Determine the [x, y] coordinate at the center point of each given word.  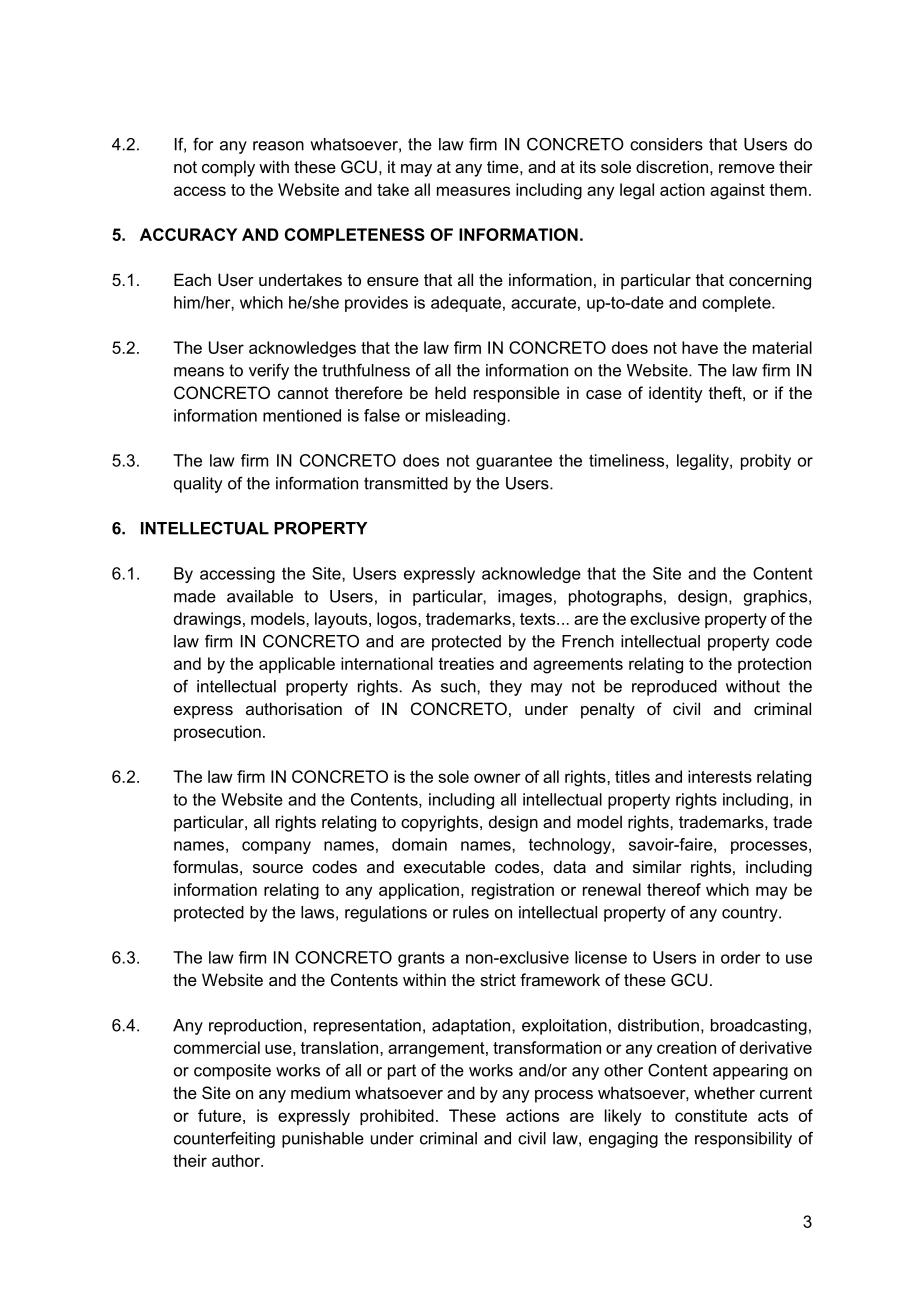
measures [473, 191]
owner [497, 778]
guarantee [514, 462]
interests [720, 776]
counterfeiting [224, 1139]
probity [766, 462]
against [737, 191]
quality [198, 485]
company [276, 847]
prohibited [397, 1117]
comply [228, 168]
